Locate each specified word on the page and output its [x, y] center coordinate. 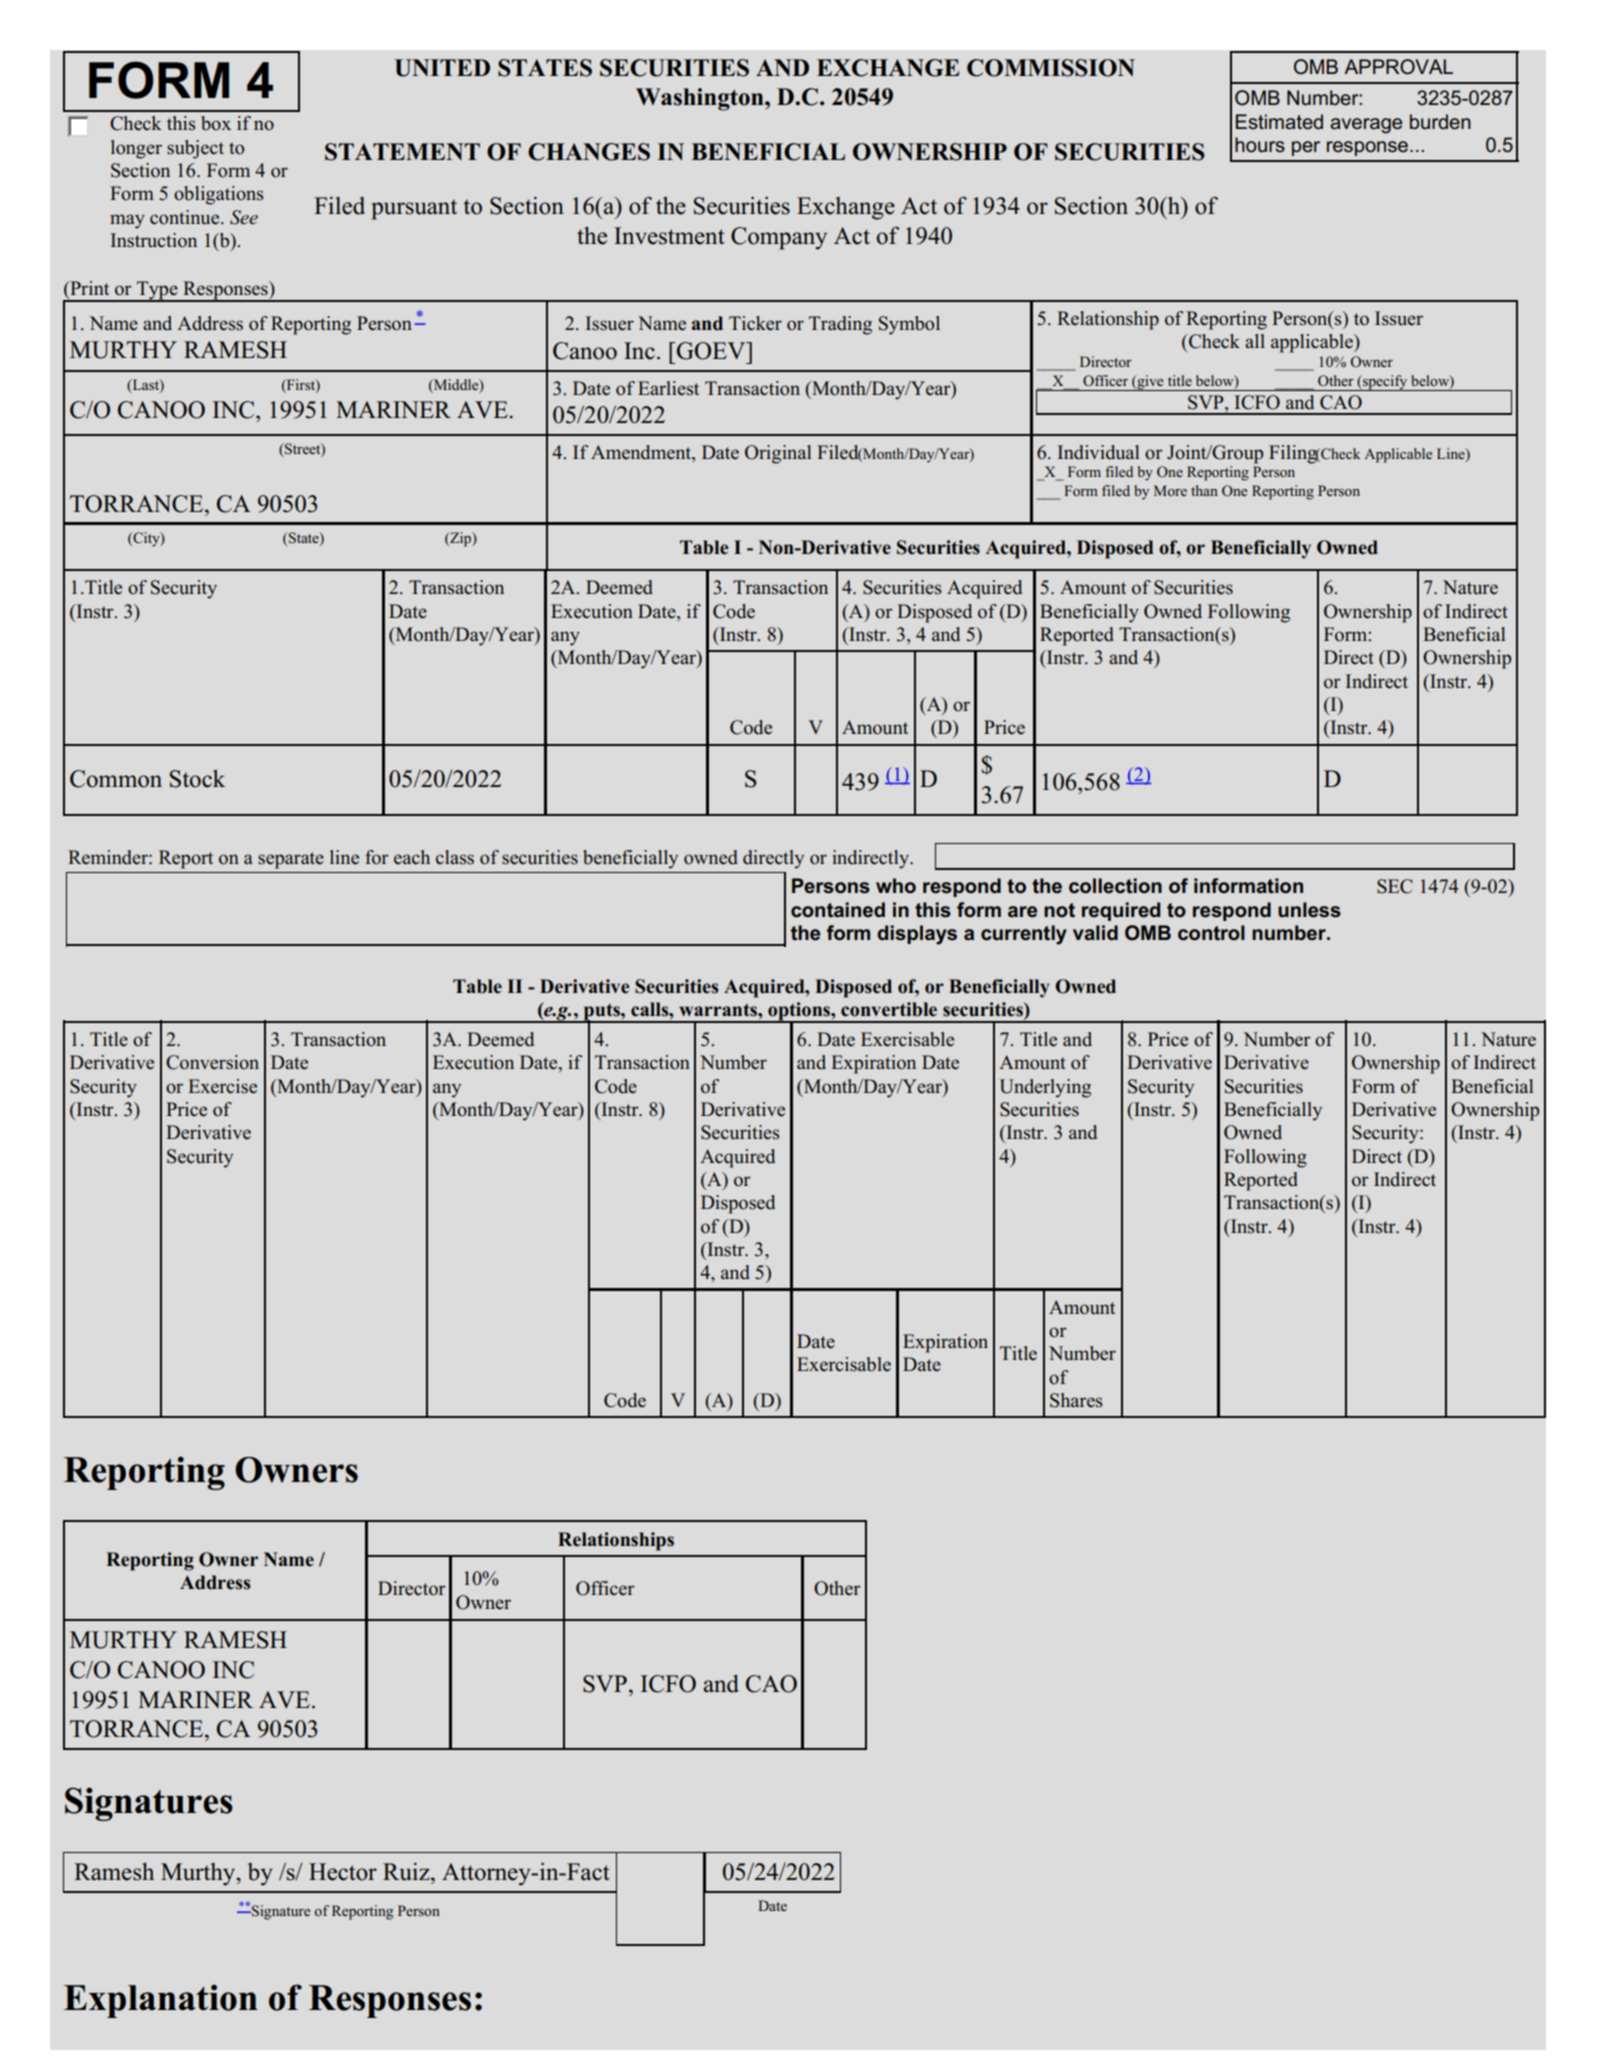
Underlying [1045, 1088]
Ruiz [407, 1871]
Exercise [222, 1086]
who [896, 886]
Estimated [1279, 122]
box [216, 123]
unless [1309, 910]
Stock [197, 779]
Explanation [161, 2001]
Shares [1076, 1400]
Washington [701, 99]
